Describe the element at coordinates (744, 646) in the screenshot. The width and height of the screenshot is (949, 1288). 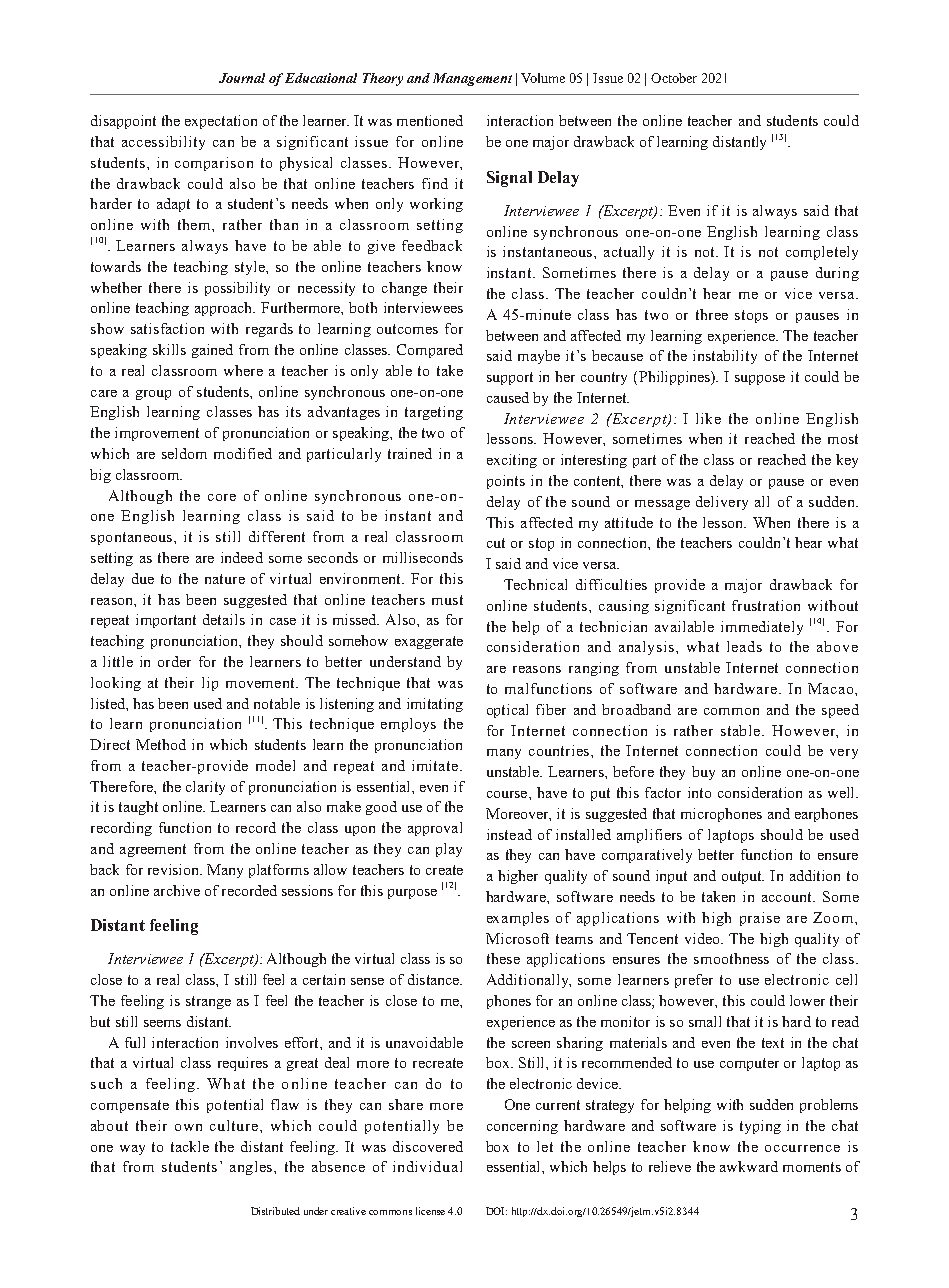
I see `leads` at that location.
